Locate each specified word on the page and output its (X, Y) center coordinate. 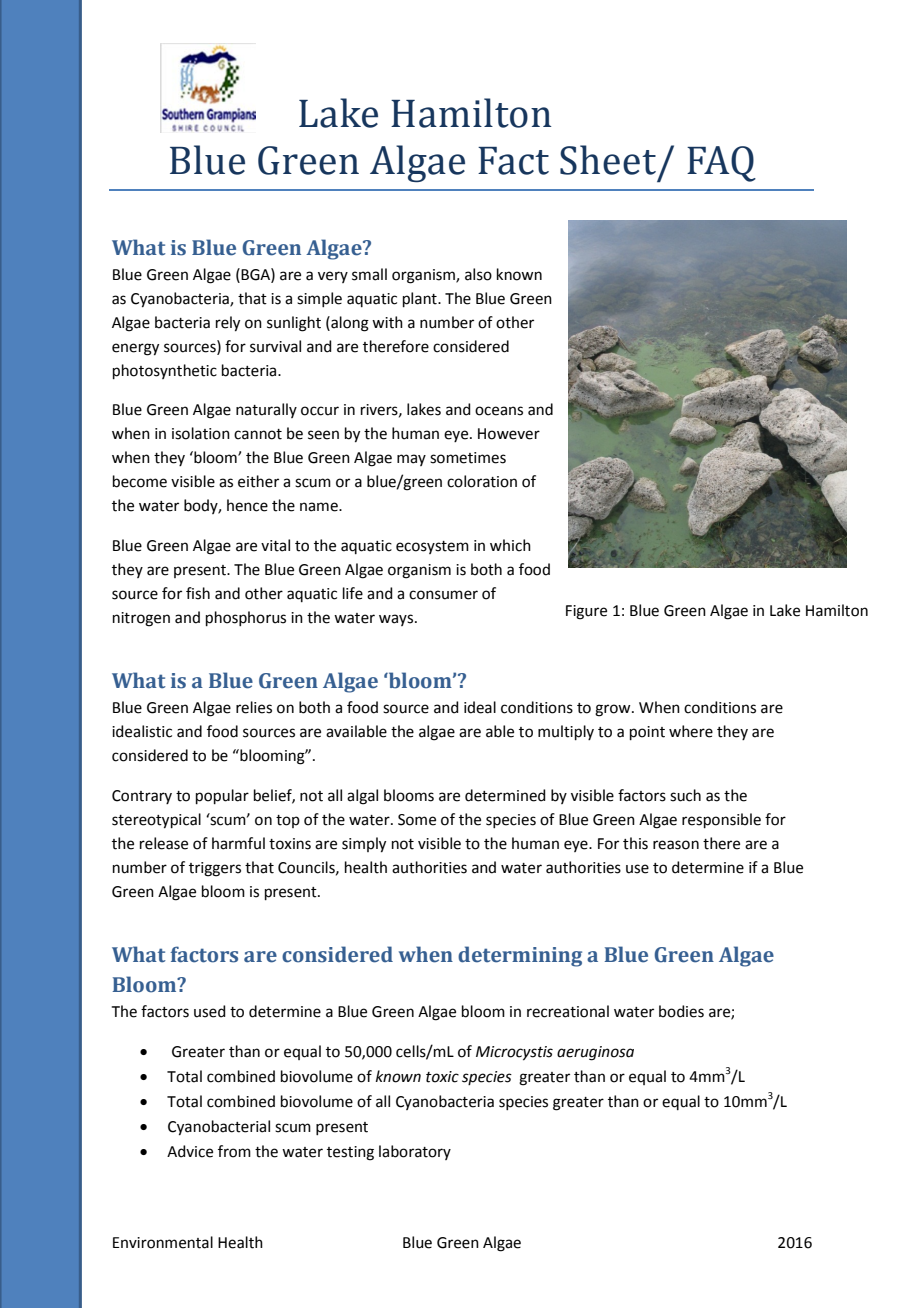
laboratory (415, 1152)
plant (421, 299)
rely (228, 324)
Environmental (163, 1242)
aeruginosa (595, 1053)
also (478, 274)
